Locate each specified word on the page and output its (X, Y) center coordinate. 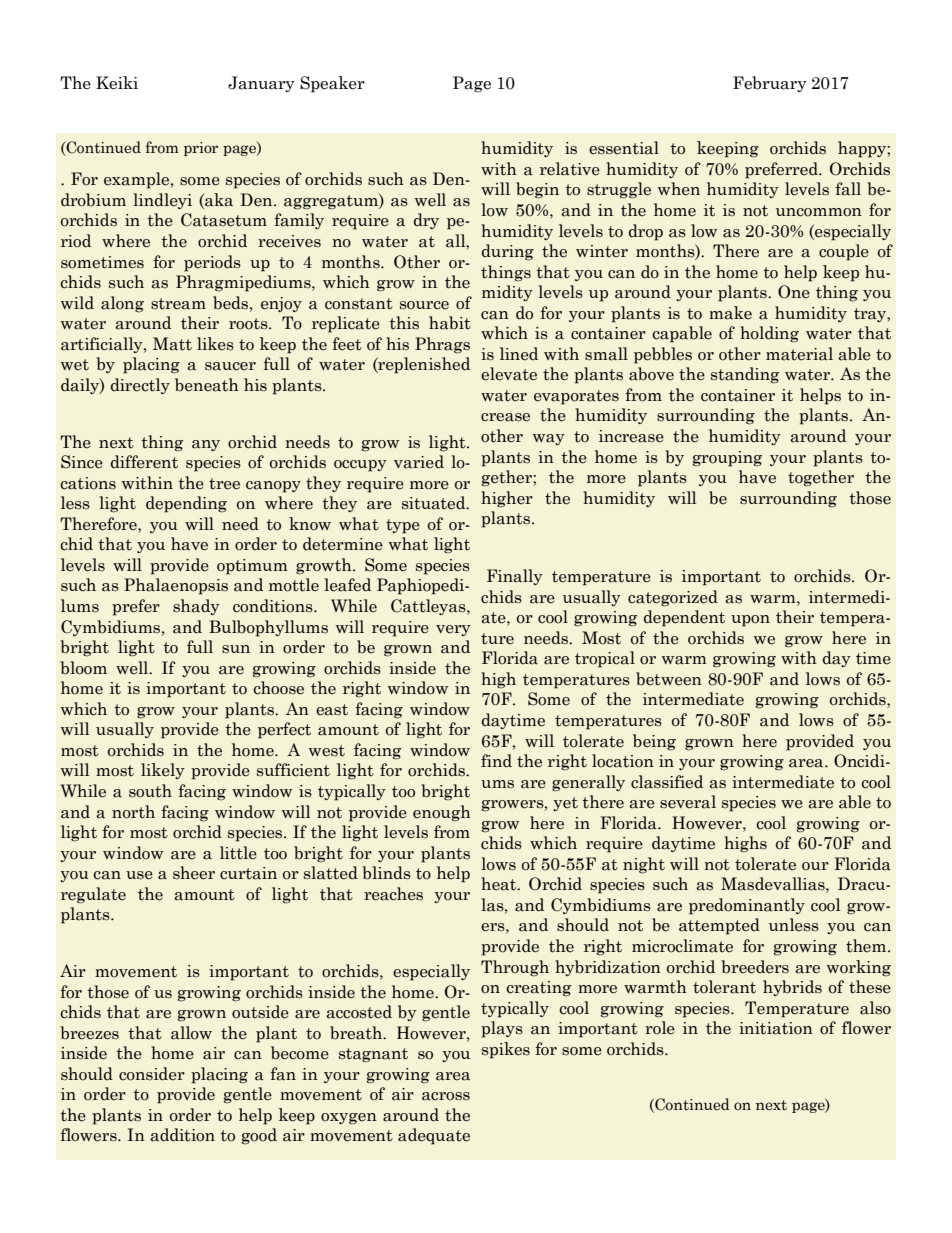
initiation (776, 1028)
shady (196, 607)
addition (182, 1135)
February (770, 84)
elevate (509, 374)
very (453, 630)
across (446, 1096)
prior (201, 149)
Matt (172, 344)
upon (750, 621)
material (799, 354)
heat (500, 884)
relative (570, 169)
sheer (194, 873)
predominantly (747, 906)
